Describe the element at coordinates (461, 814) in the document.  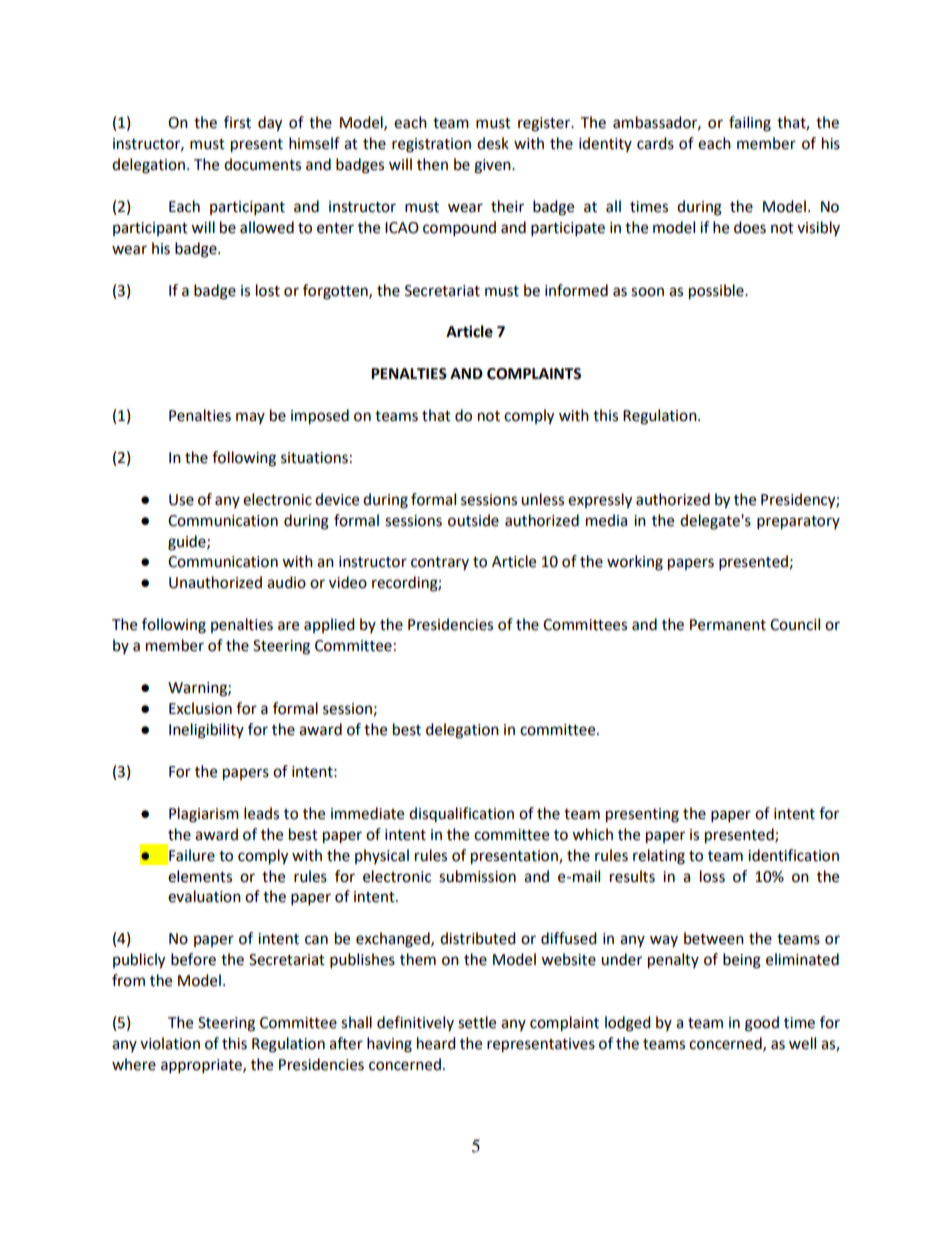
I see `disqualification` at that location.
